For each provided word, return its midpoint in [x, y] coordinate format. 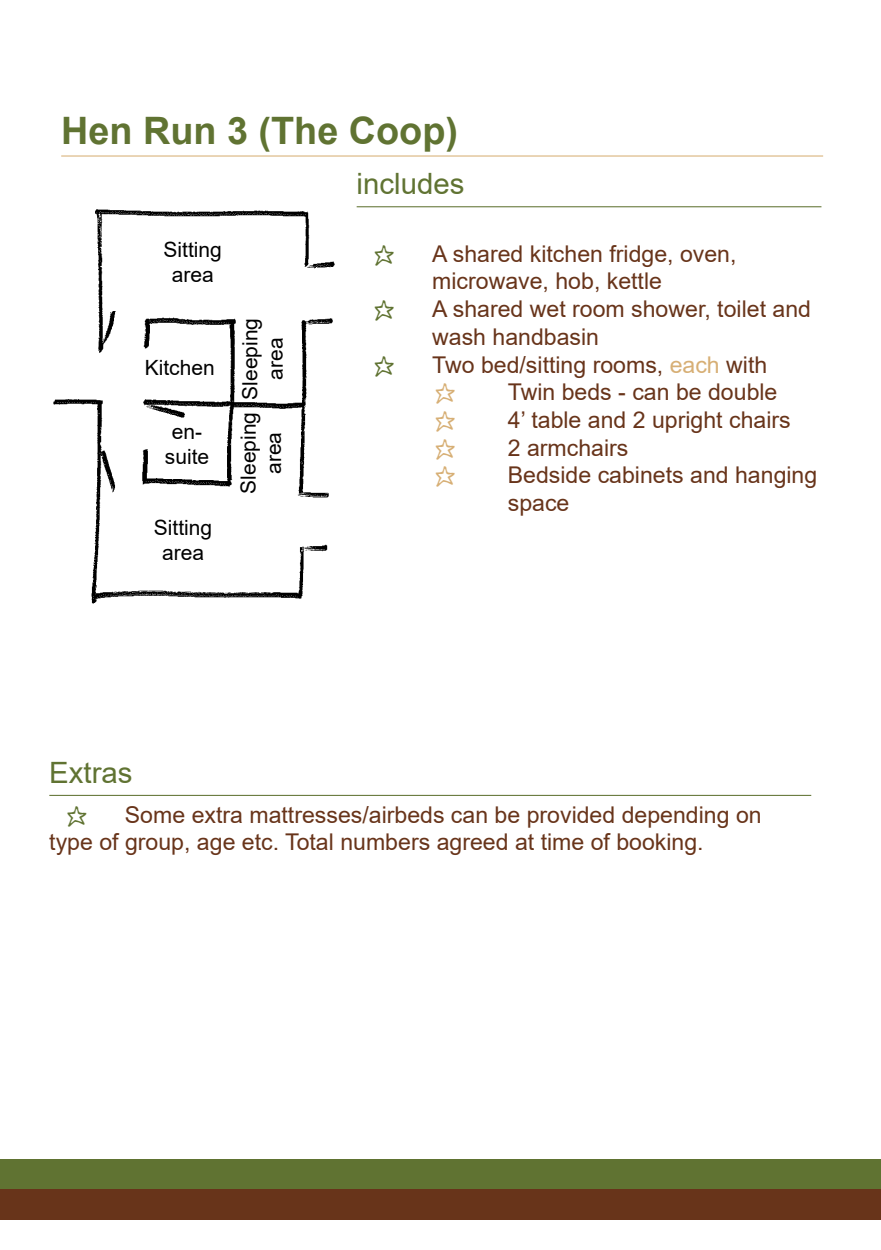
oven [704, 255]
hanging [776, 477]
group [154, 846]
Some [155, 814]
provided [571, 817]
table [556, 419]
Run [179, 131]
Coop [397, 134]
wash [458, 336]
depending [675, 817]
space [538, 507]
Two [453, 364]
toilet [741, 308]
